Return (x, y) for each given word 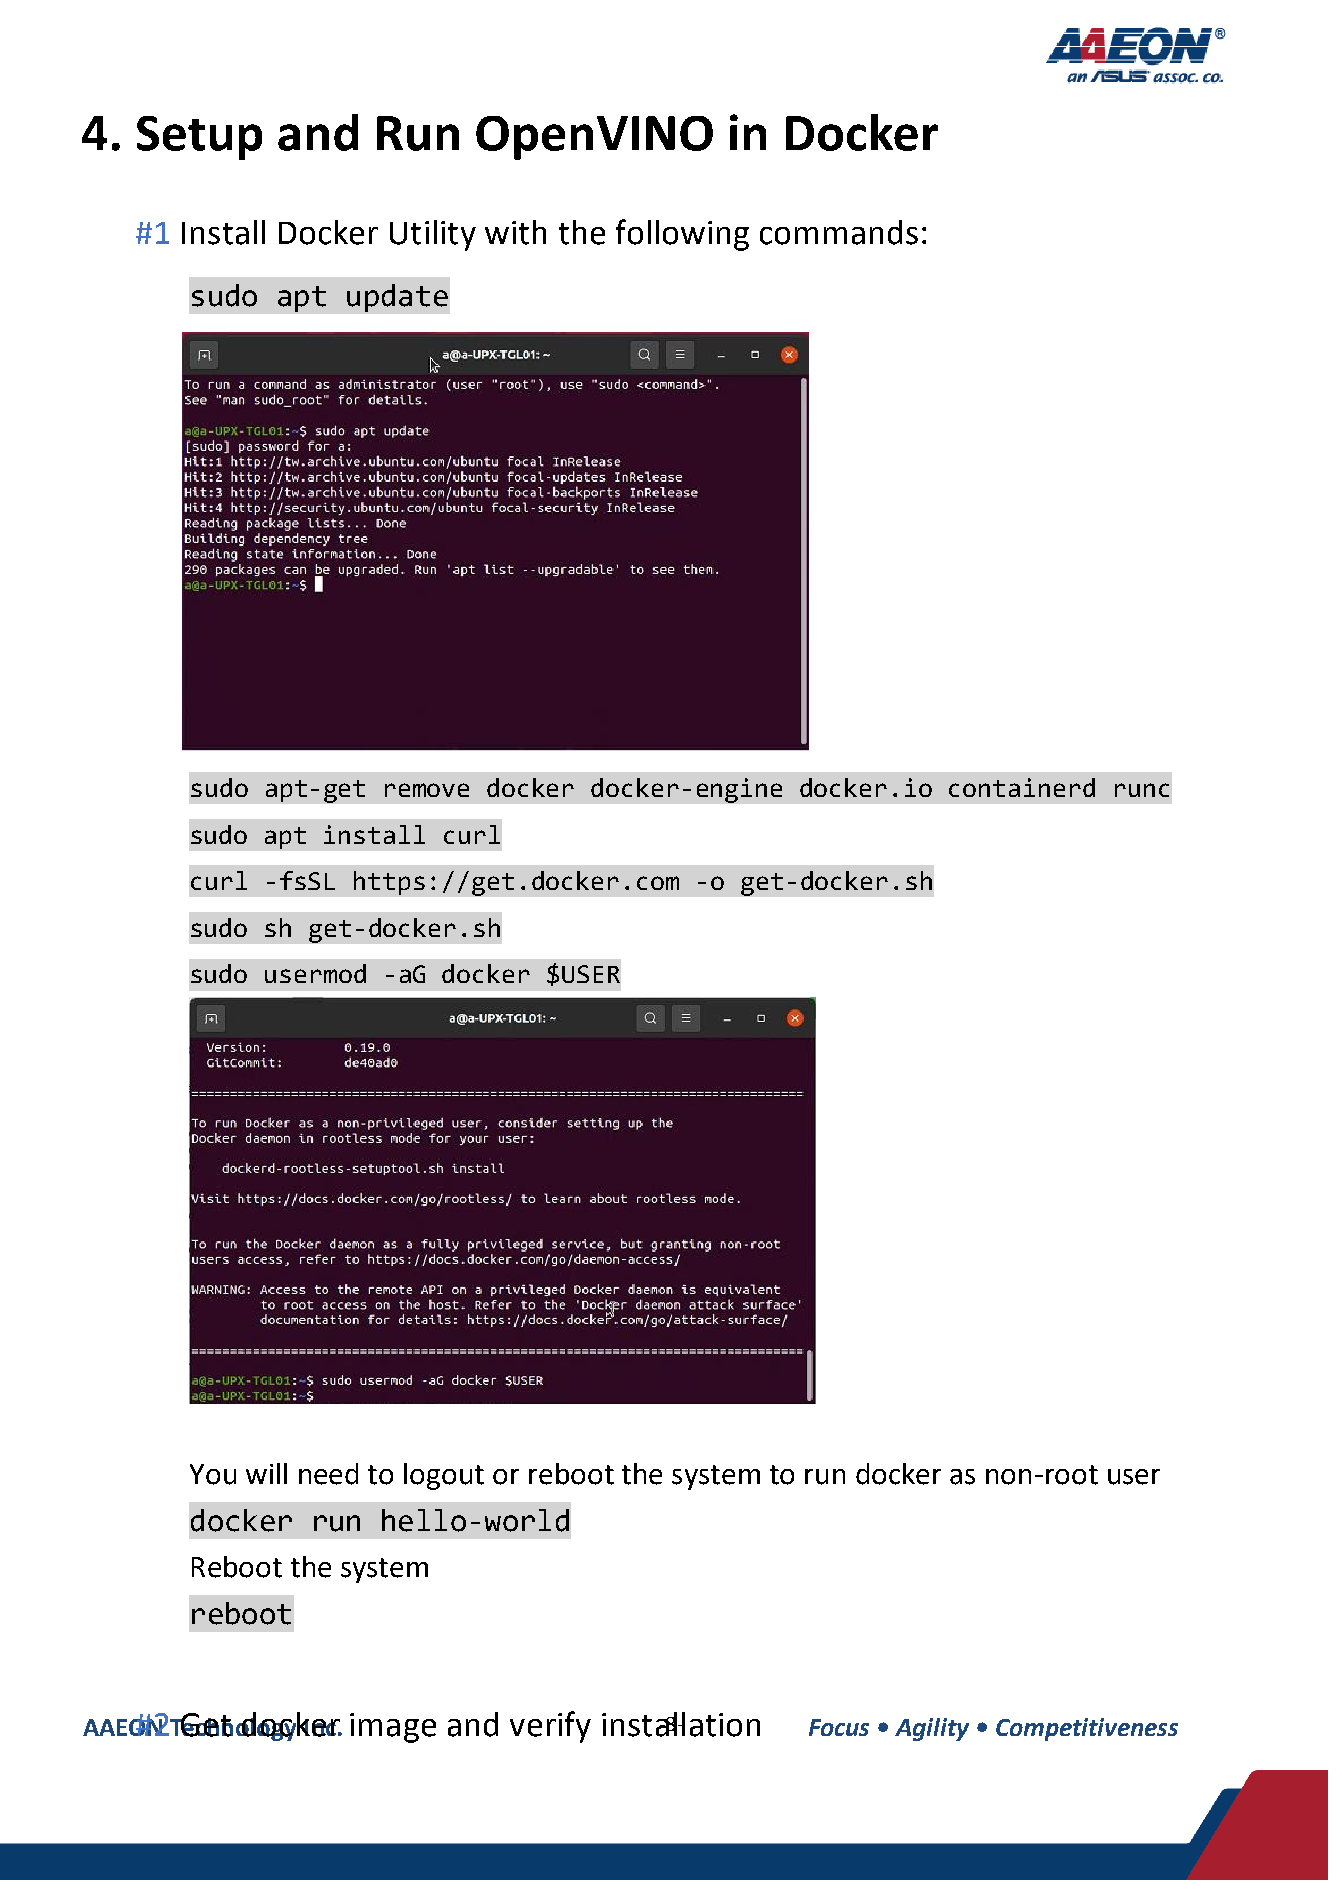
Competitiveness (1087, 1729)
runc (1142, 790)
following (682, 235)
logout (444, 1476)
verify (550, 1727)
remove (427, 790)
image (393, 1728)
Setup (199, 138)
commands (839, 232)
